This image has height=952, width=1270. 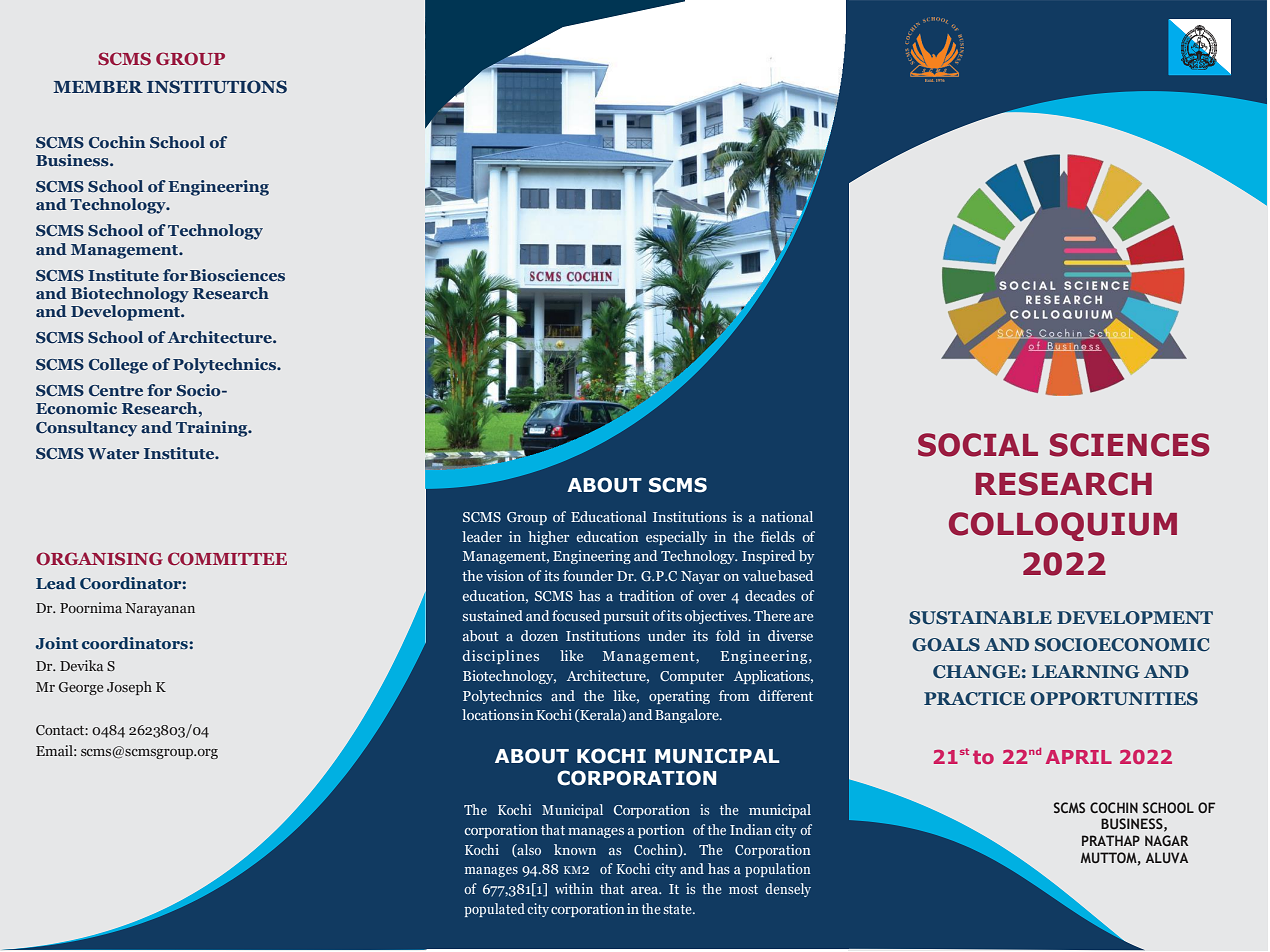 What do you see at coordinates (574, 888) in the image?
I see `within` at bounding box center [574, 888].
